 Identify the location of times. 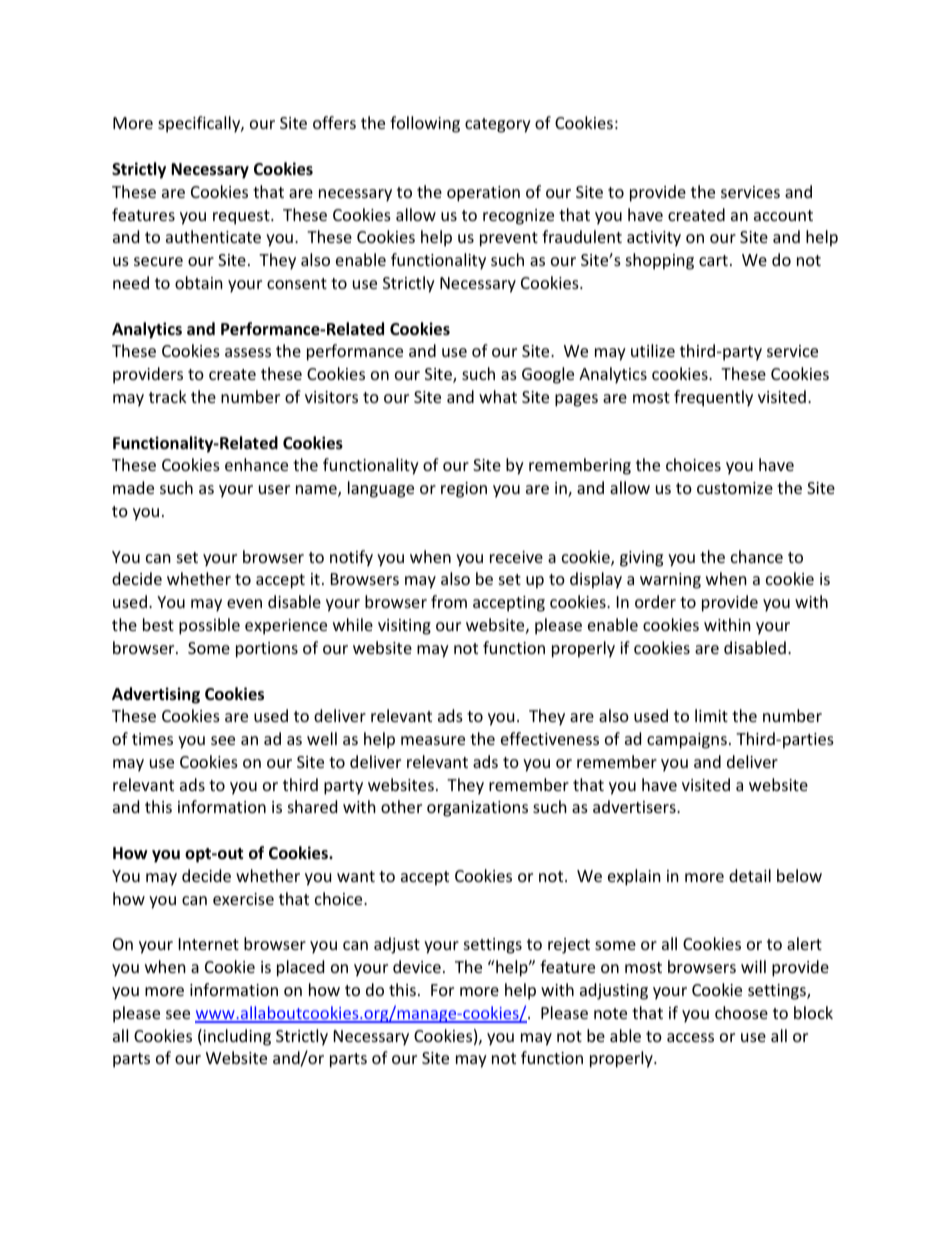
(152, 739).
